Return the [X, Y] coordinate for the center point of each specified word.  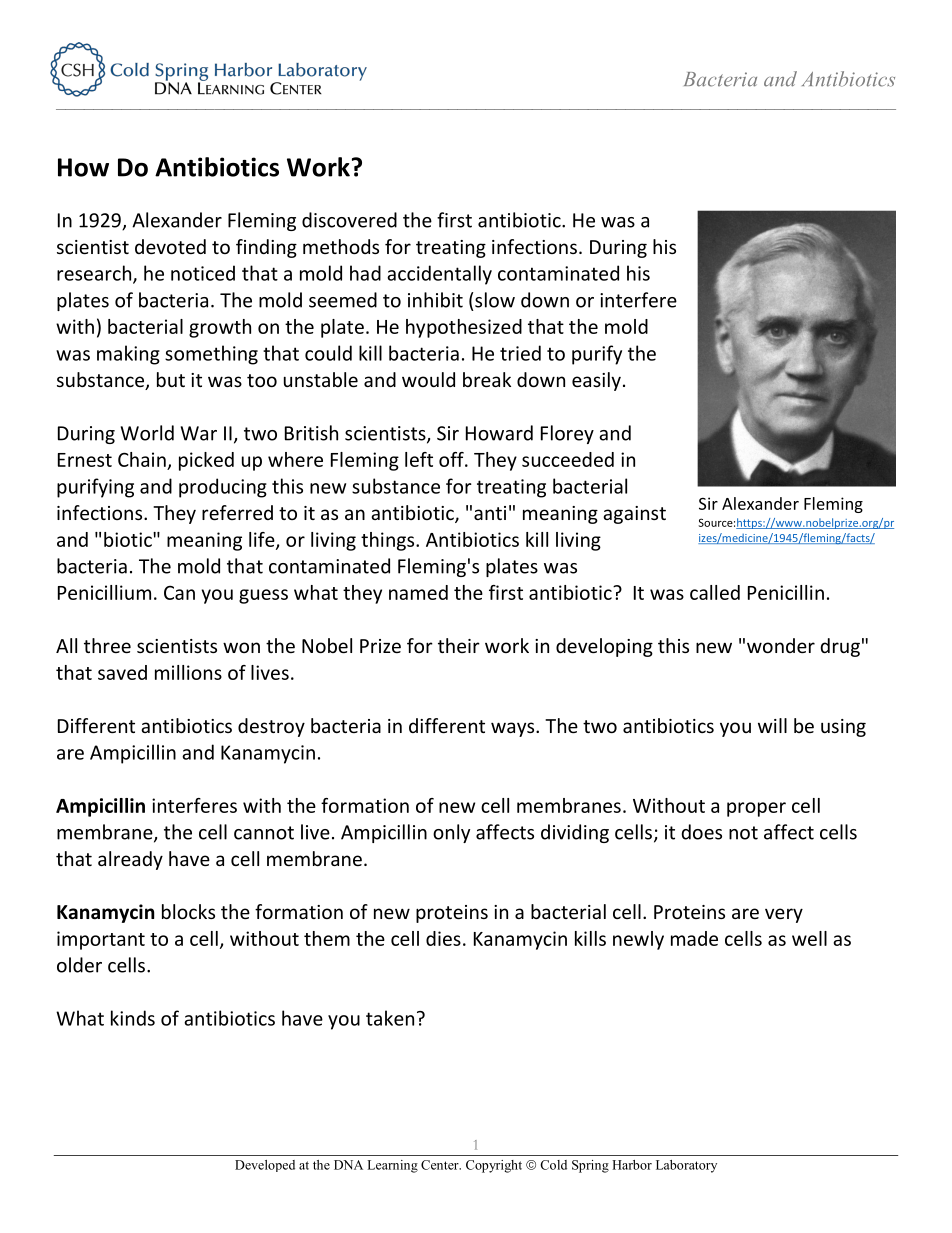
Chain [142, 459]
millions [188, 672]
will [772, 725]
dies [443, 938]
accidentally [439, 275]
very [784, 915]
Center [441, 1165]
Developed [265, 1166]
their [459, 645]
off [452, 459]
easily [596, 381]
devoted [170, 246]
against [634, 515]
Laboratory [686, 1166]
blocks [188, 911]
